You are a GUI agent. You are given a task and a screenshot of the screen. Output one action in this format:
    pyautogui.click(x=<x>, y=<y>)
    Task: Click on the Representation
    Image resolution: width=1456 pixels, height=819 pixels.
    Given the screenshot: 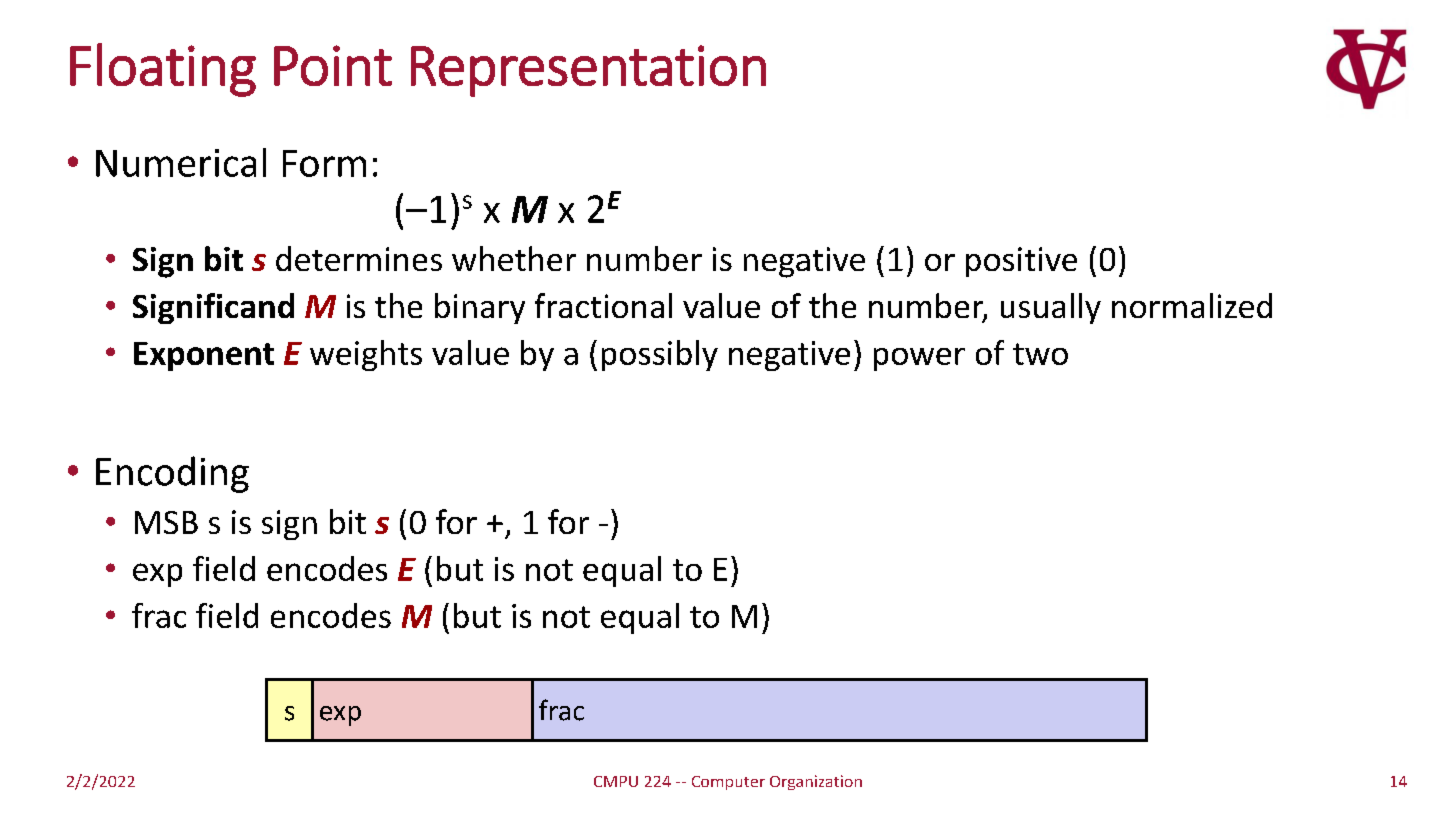 What is the action you would take?
    pyautogui.click(x=588, y=71)
